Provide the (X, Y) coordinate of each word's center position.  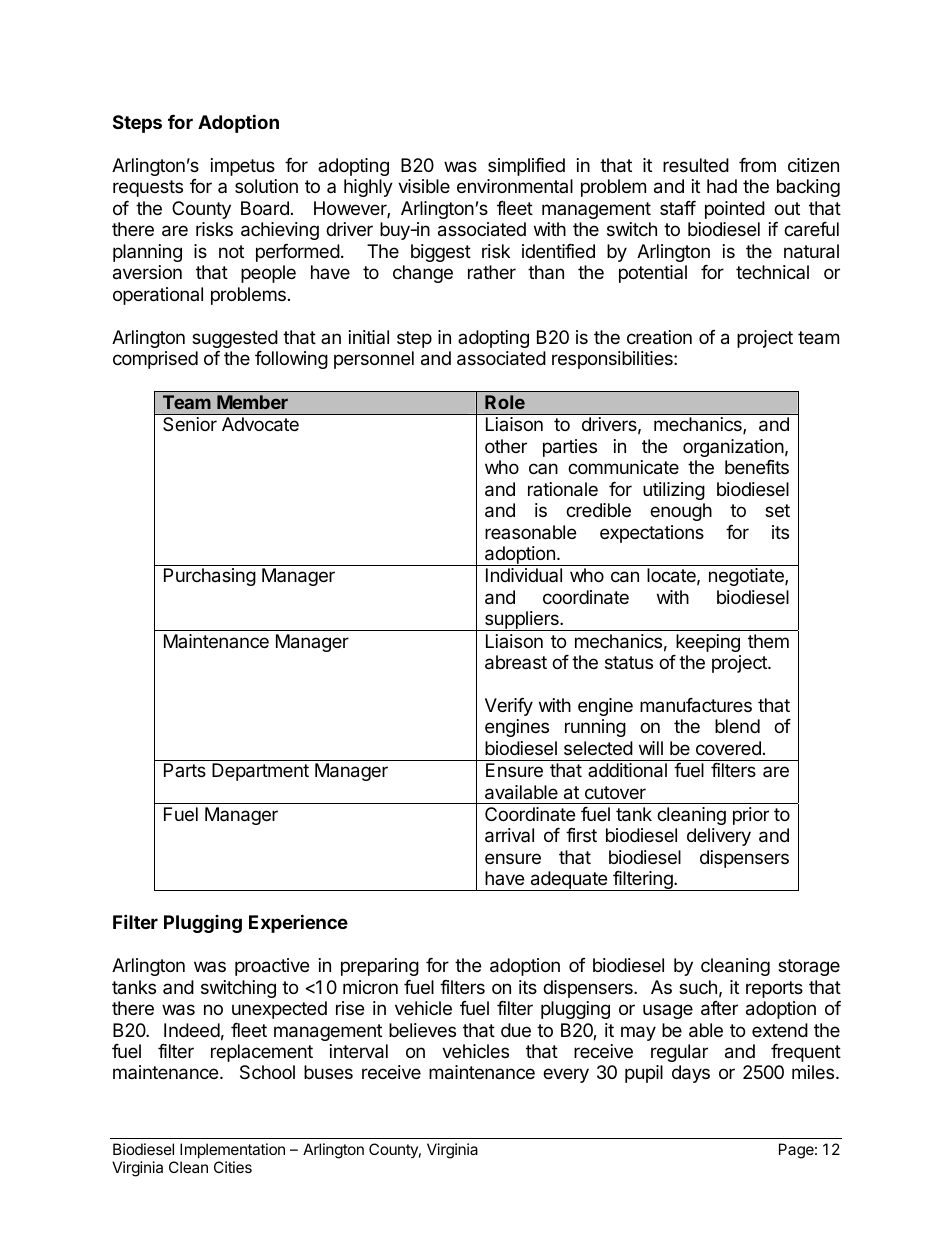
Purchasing (210, 577)
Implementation (232, 1150)
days (691, 1074)
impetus (243, 167)
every (566, 1075)
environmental (515, 186)
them (768, 641)
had (722, 186)
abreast (516, 662)
